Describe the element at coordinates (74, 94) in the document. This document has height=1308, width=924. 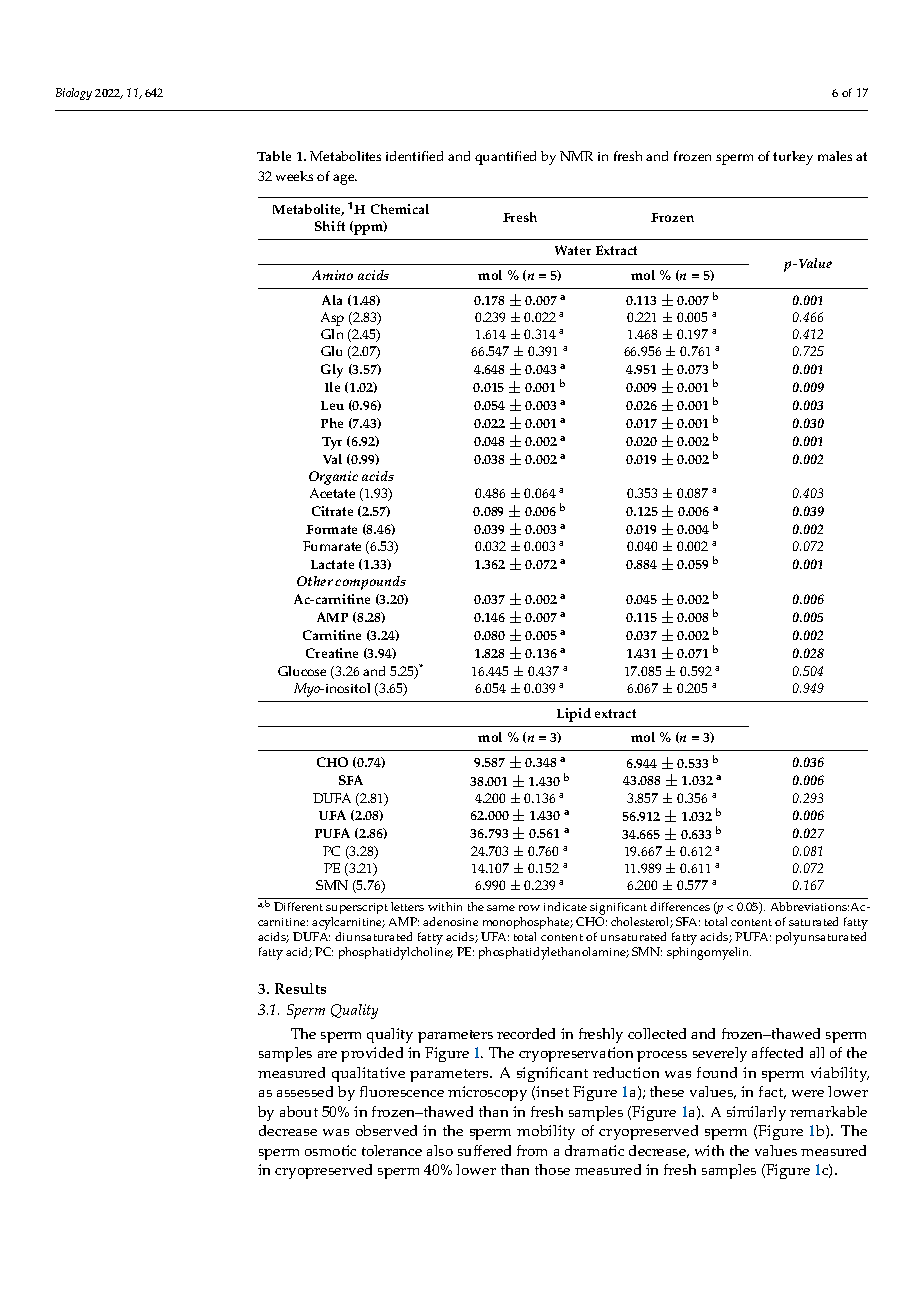
I see `Biology` at that location.
